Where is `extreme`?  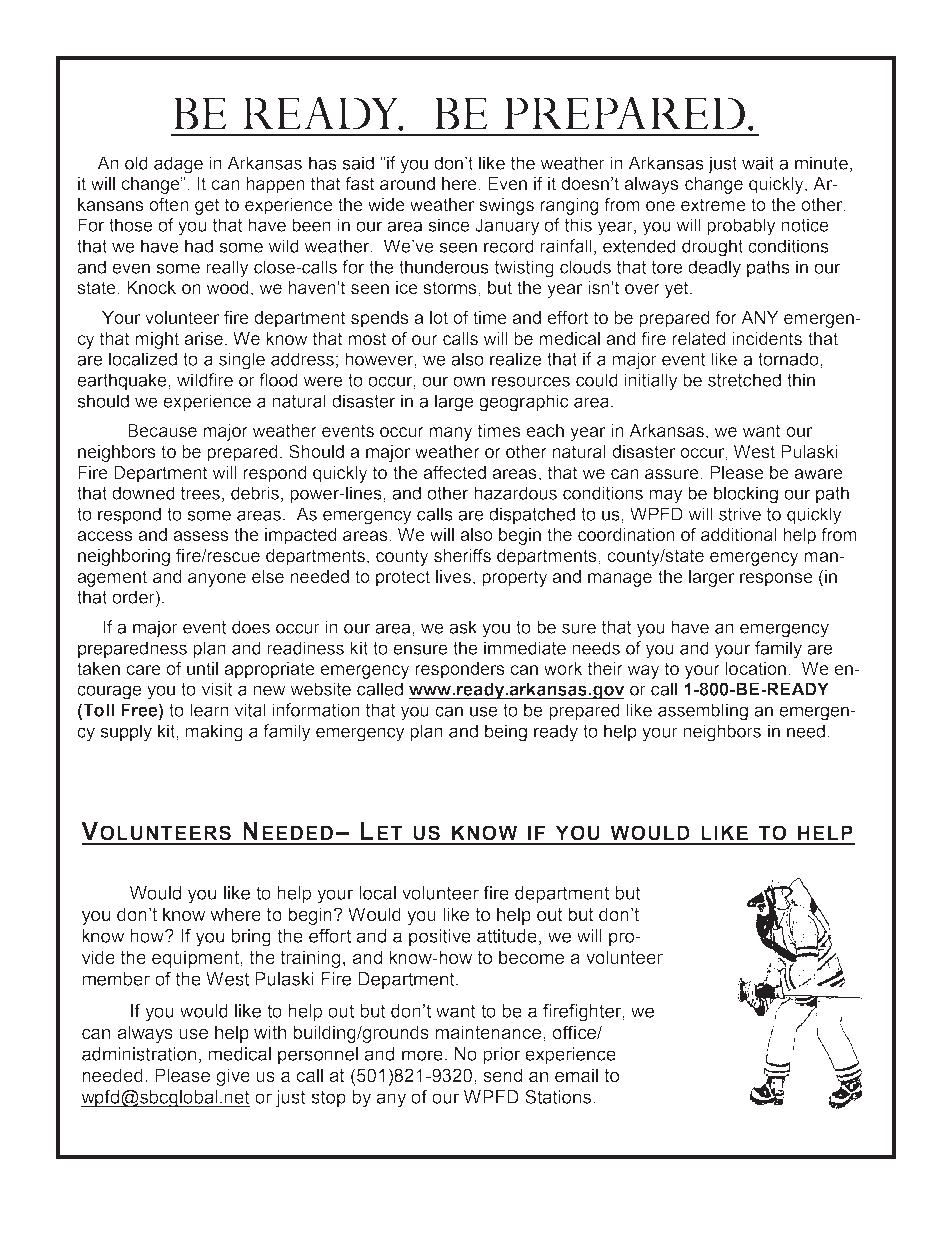
extreme is located at coordinates (713, 205).
